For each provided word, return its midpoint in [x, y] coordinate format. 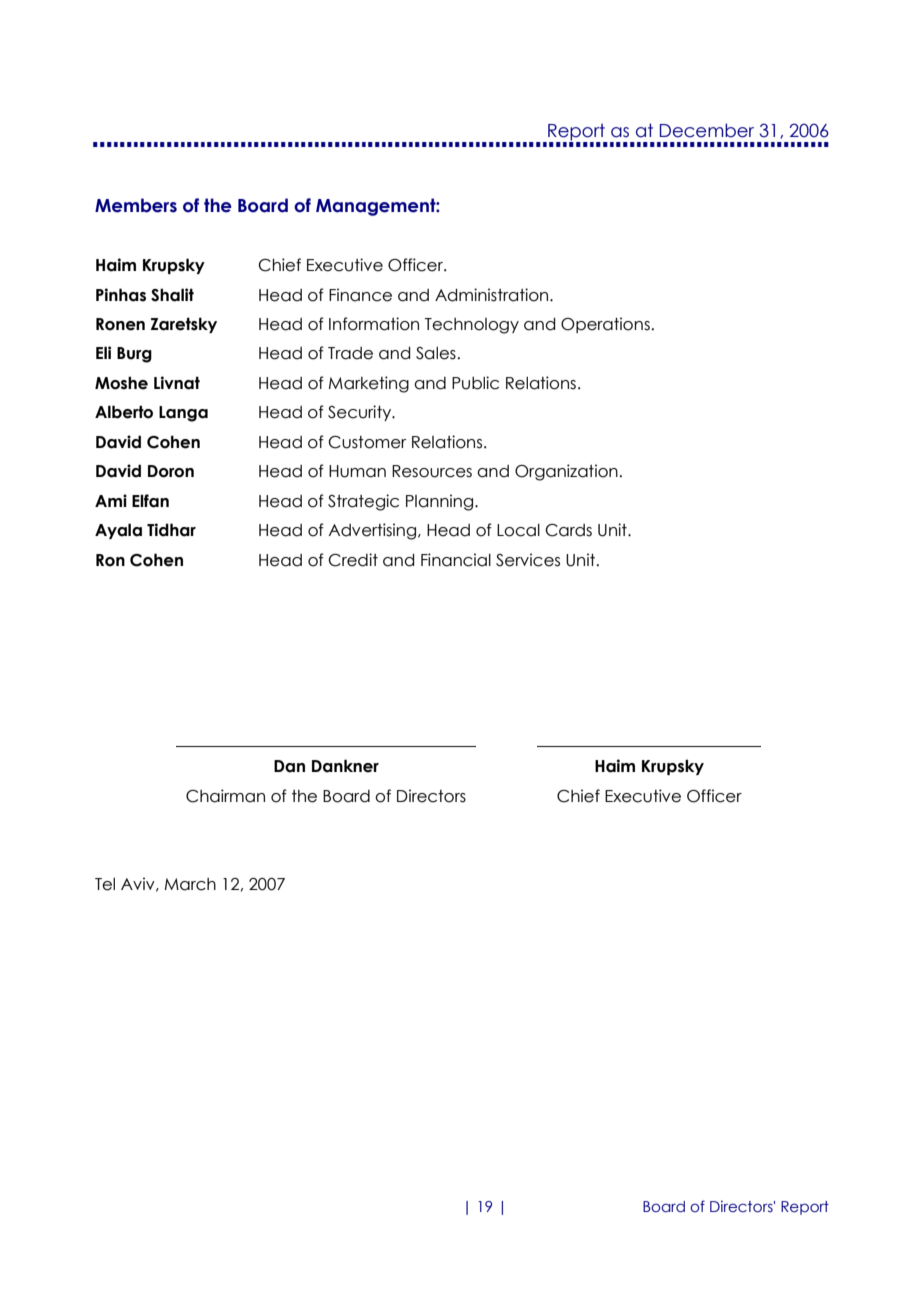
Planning [439, 502]
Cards [568, 530]
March [190, 884]
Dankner [345, 766]
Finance [360, 295]
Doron [171, 471]
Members [136, 205]
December [707, 130]
